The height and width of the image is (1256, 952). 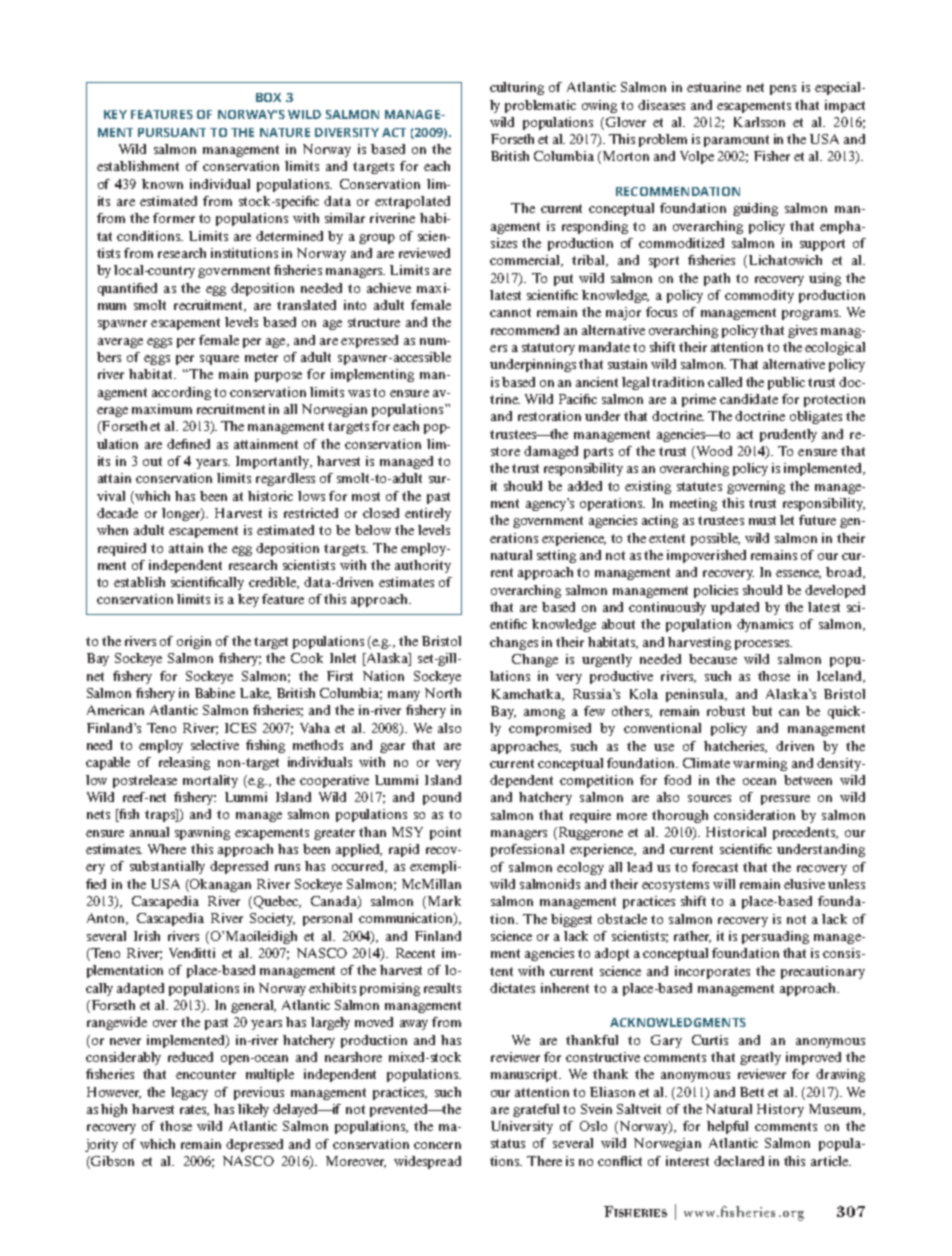 I want to click on legacy, so click(x=189, y=1093).
